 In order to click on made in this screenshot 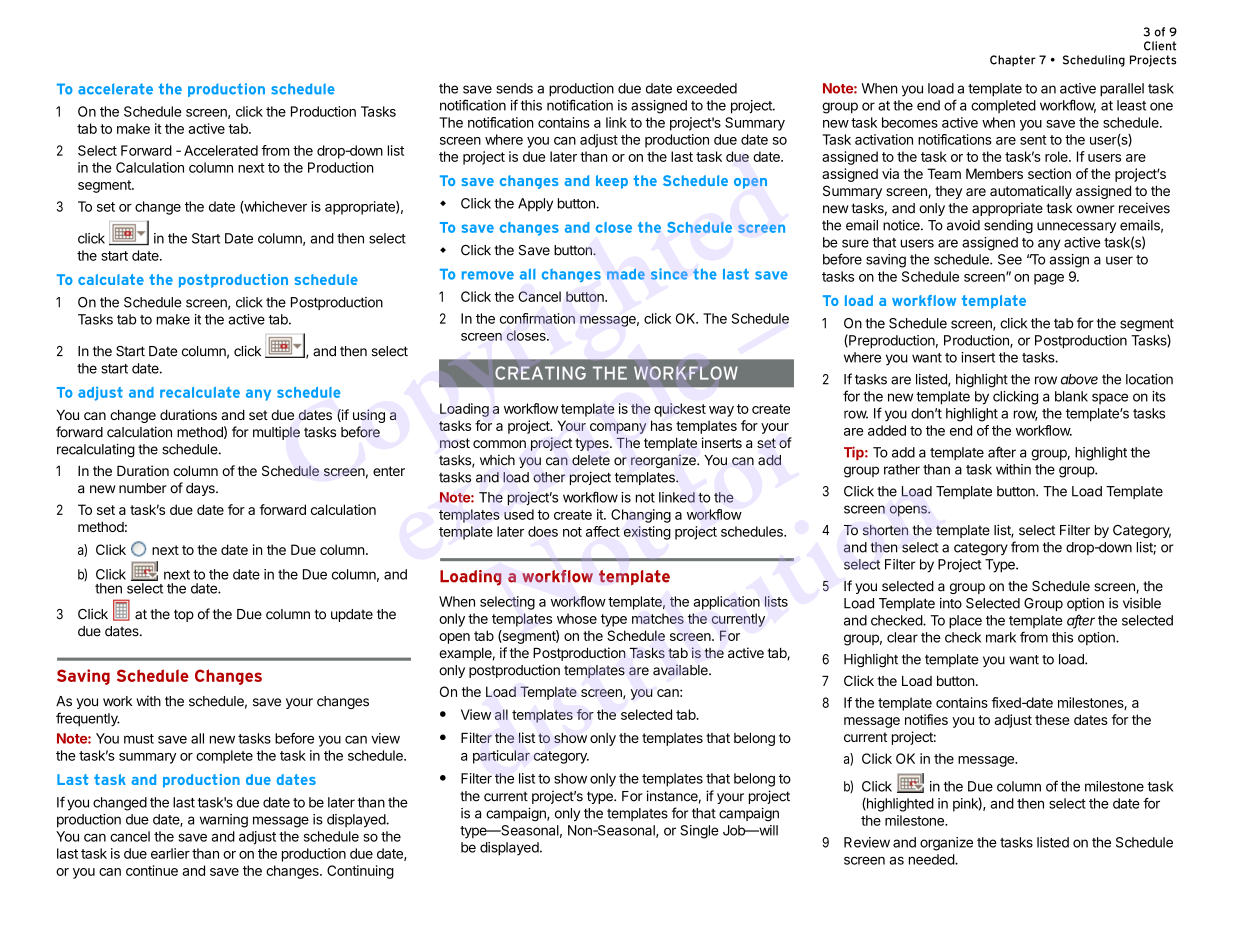, I will do `click(626, 274)`.
